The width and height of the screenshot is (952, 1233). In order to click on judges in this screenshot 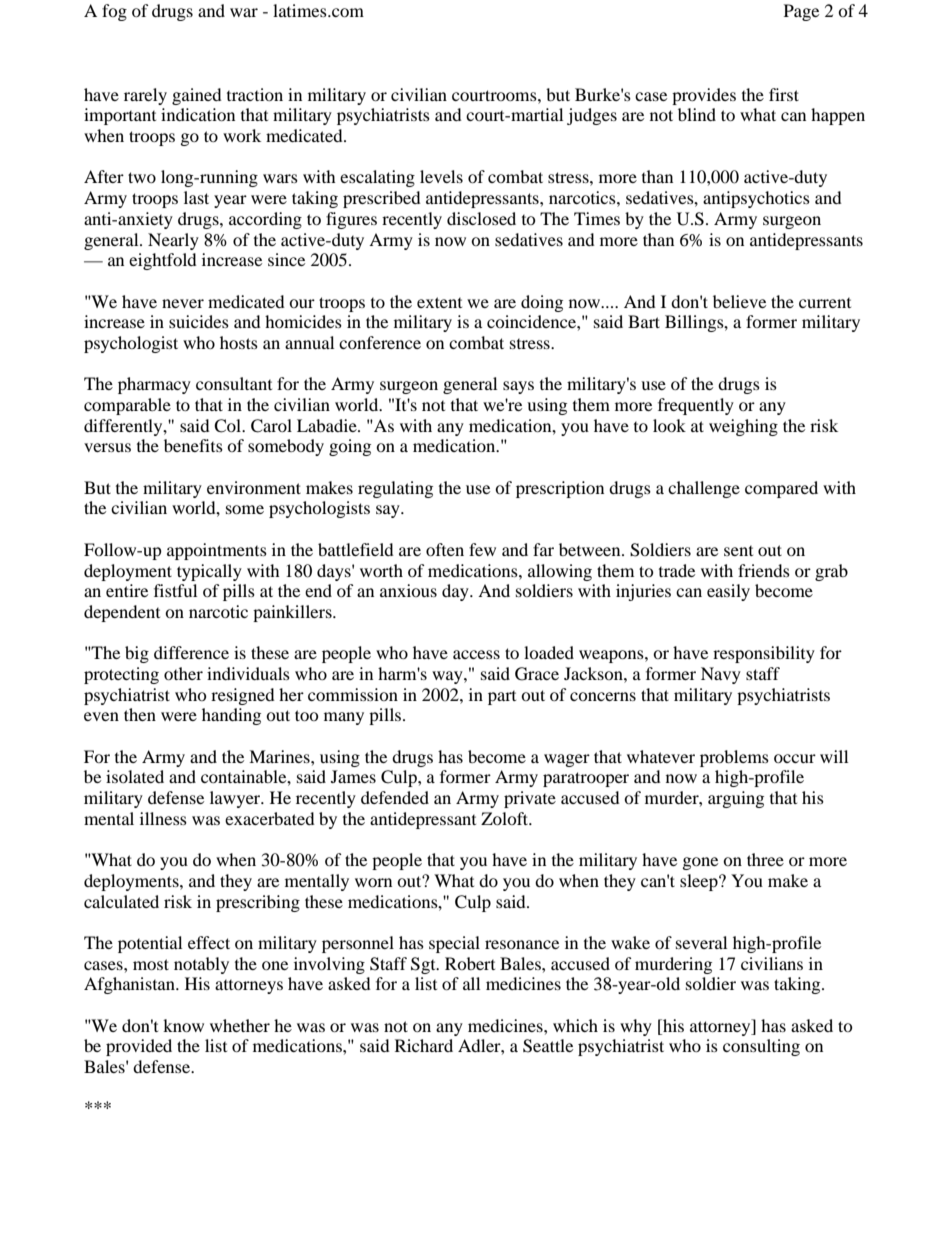, I will do `click(592, 116)`.
